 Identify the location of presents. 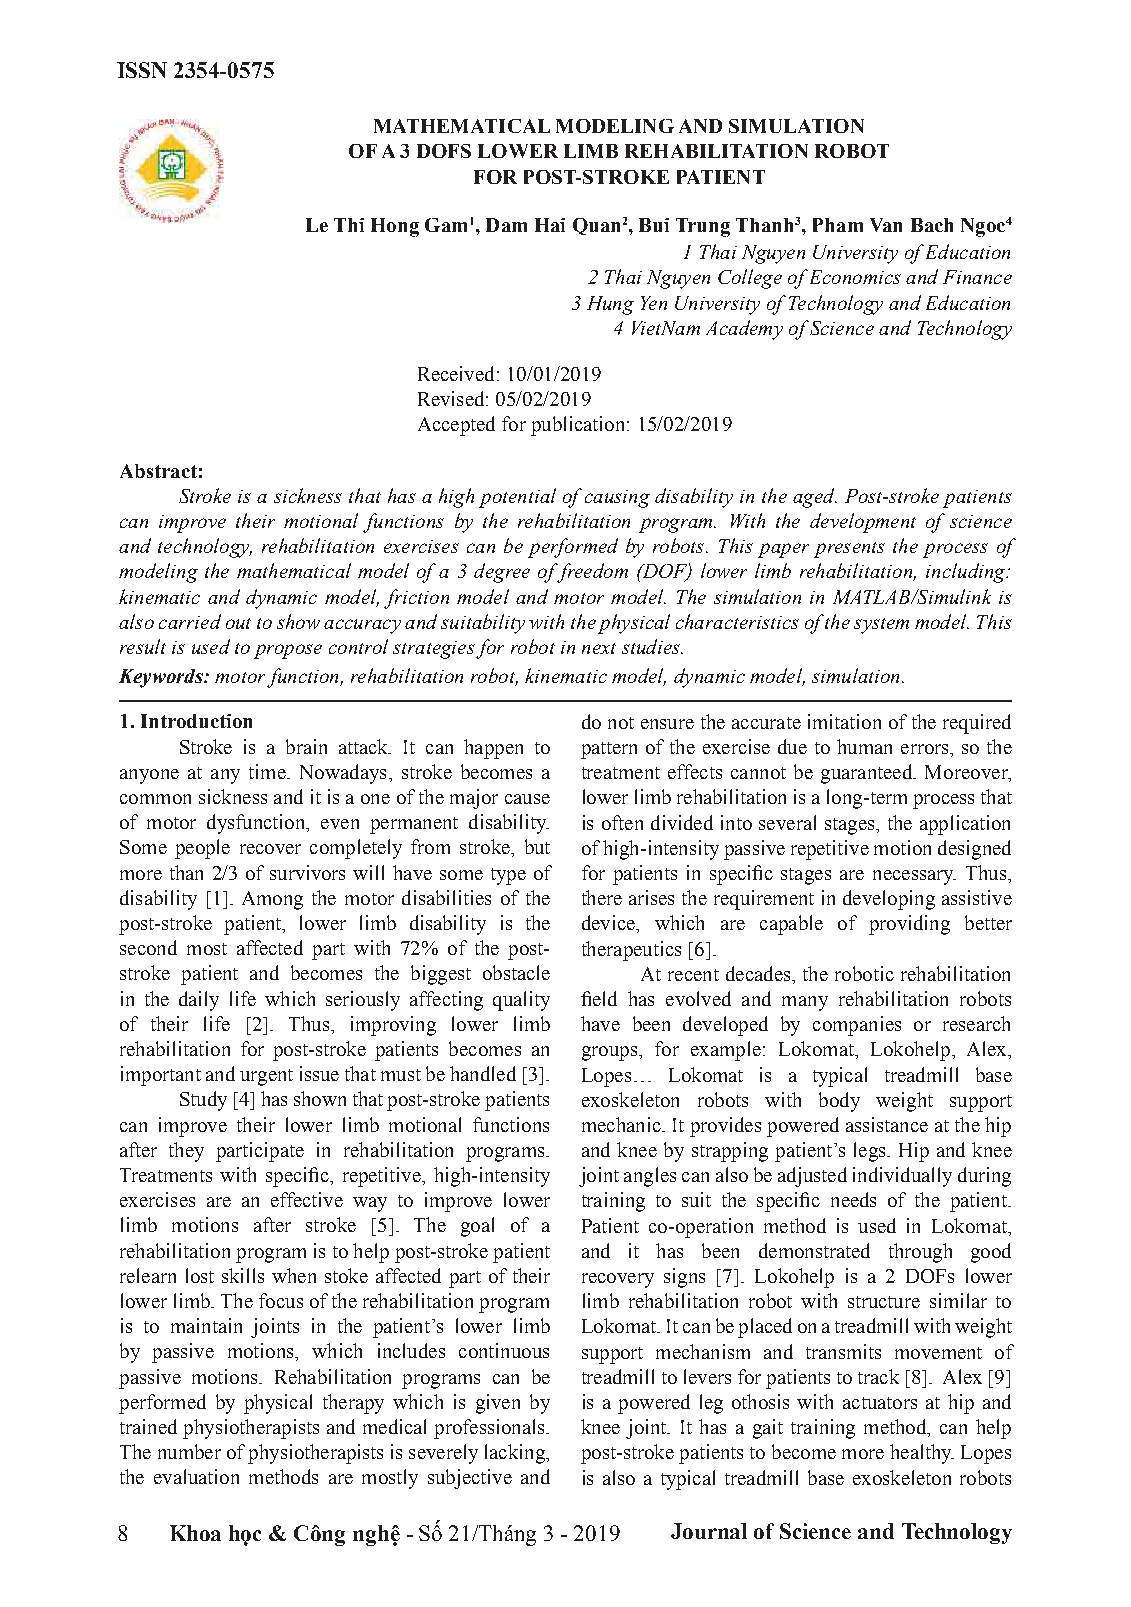
(849, 550).
